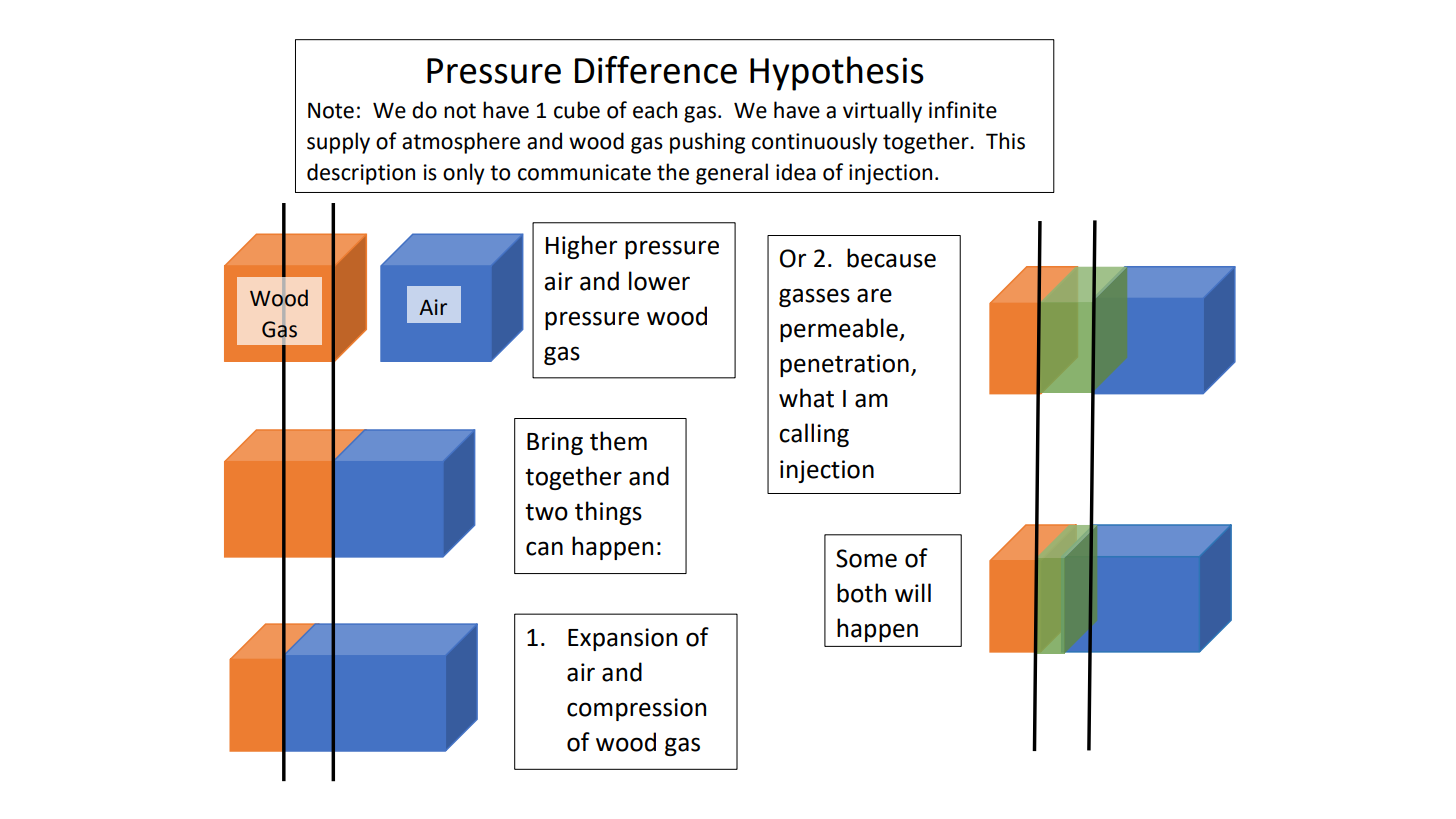 Image resolution: width=1456 pixels, height=819 pixels. Describe the element at coordinates (913, 592) in the document. I see `will` at that location.
